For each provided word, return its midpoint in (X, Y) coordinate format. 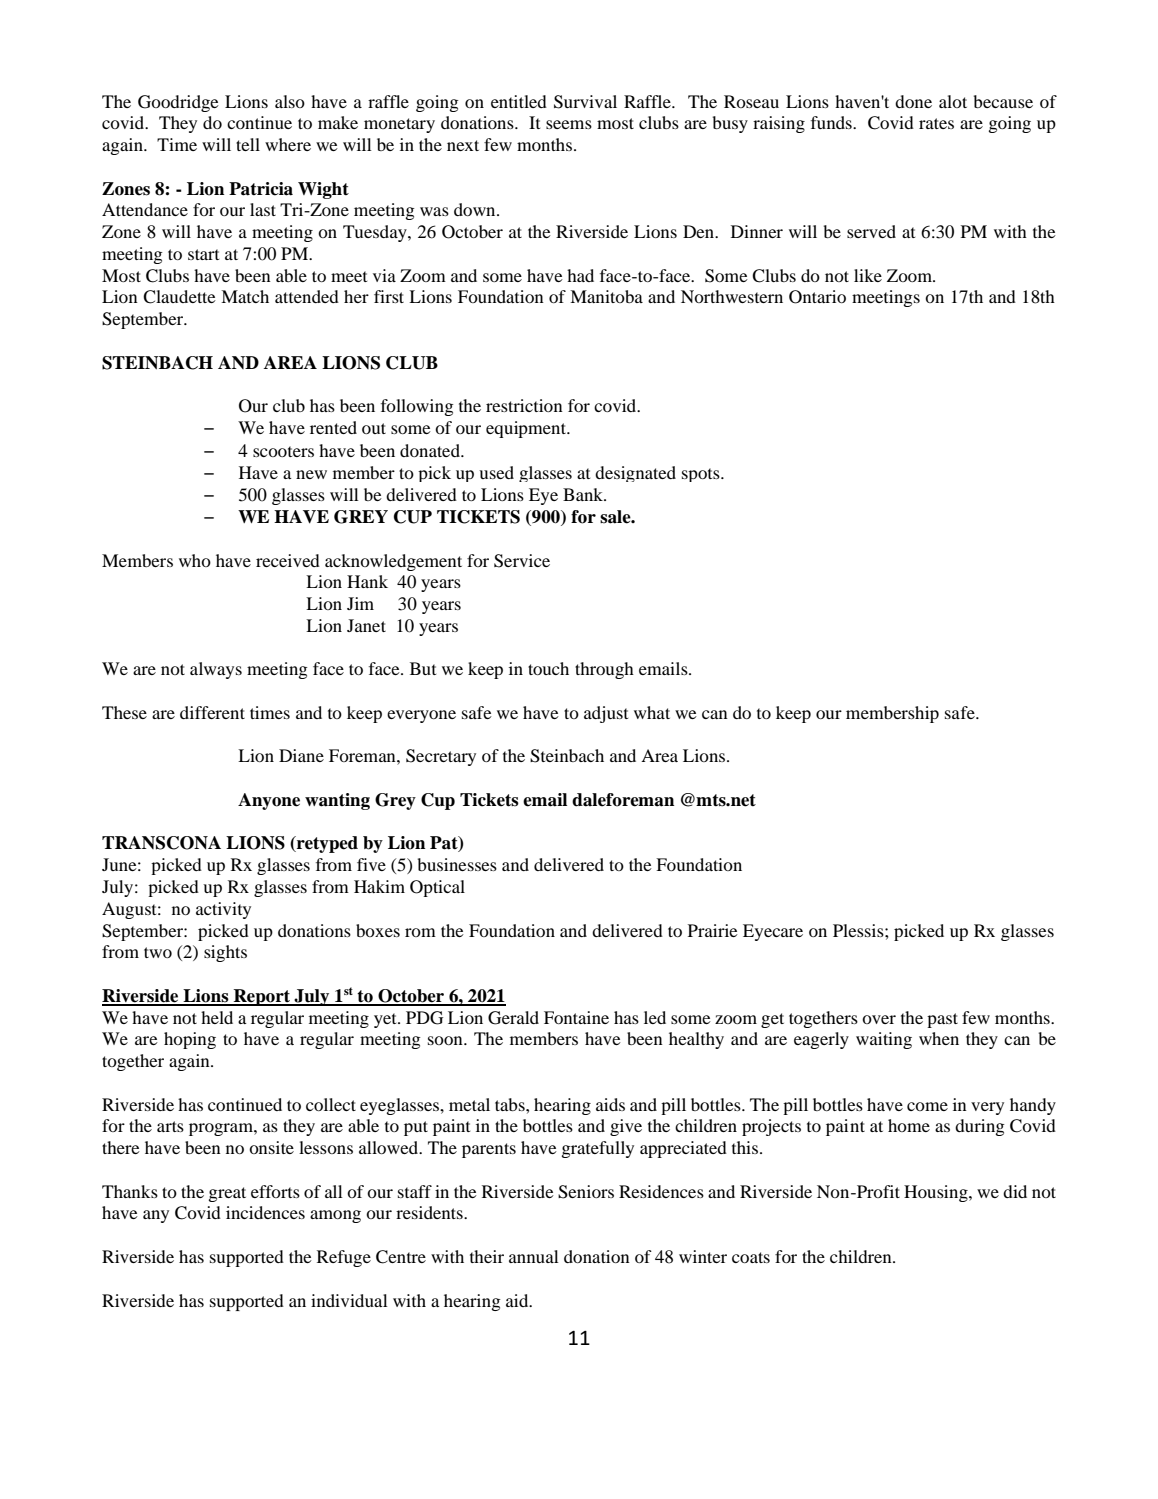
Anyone (269, 801)
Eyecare (773, 932)
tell (248, 144)
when (939, 1038)
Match (245, 296)
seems (569, 124)
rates (936, 123)
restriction (524, 405)
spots (702, 475)
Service (522, 561)
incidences (265, 1212)
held (217, 1017)
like (868, 275)
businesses (457, 864)
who (195, 560)
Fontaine (576, 1017)
